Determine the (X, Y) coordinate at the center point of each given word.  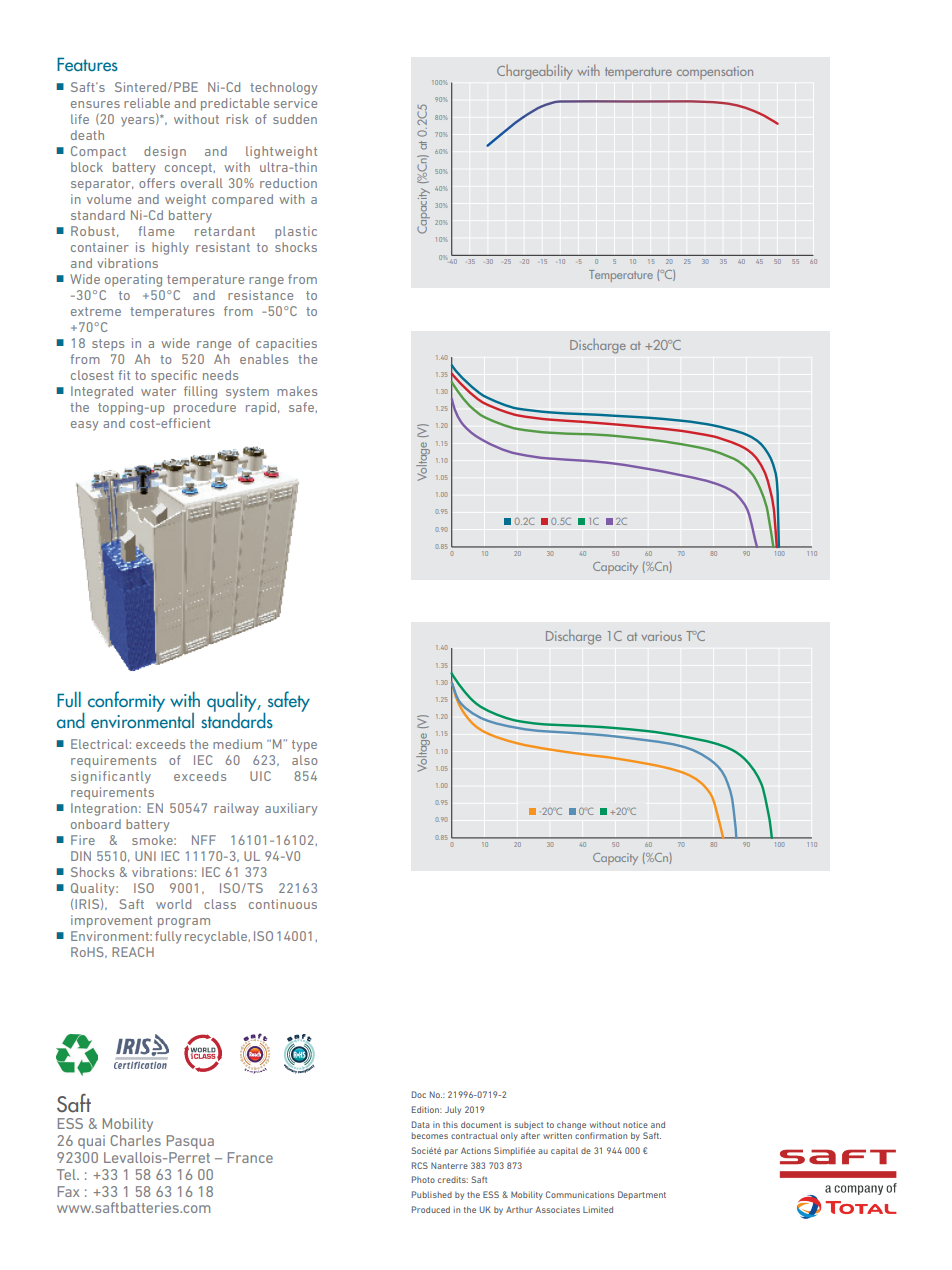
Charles (135, 1140)
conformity (126, 701)
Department (642, 1195)
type (304, 746)
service (295, 103)
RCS (420, 1165)
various (661, 636)
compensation (715, 72)
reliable (147, 103)
